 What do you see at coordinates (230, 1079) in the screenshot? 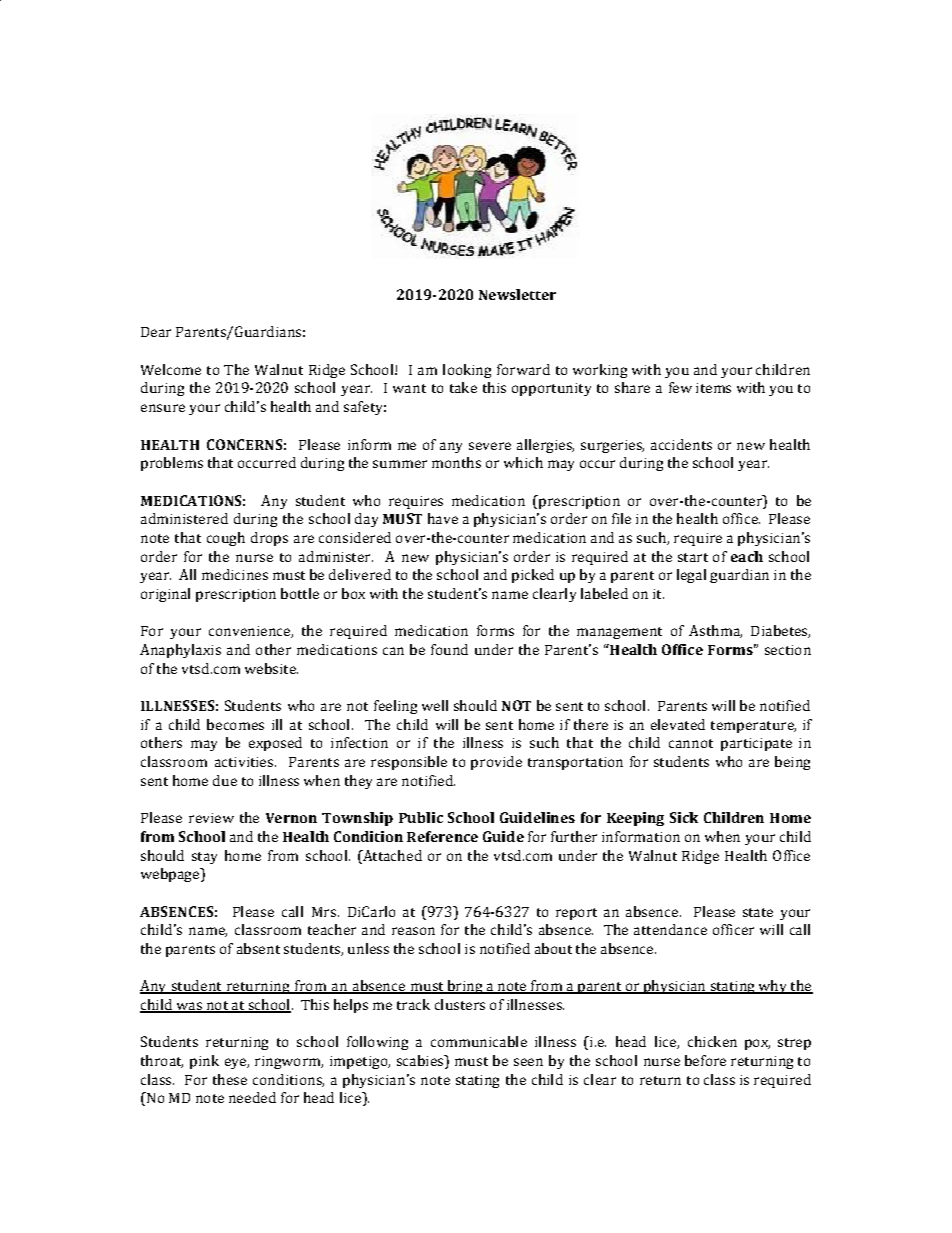
I see `these` at bounding box center [230, 1079].
